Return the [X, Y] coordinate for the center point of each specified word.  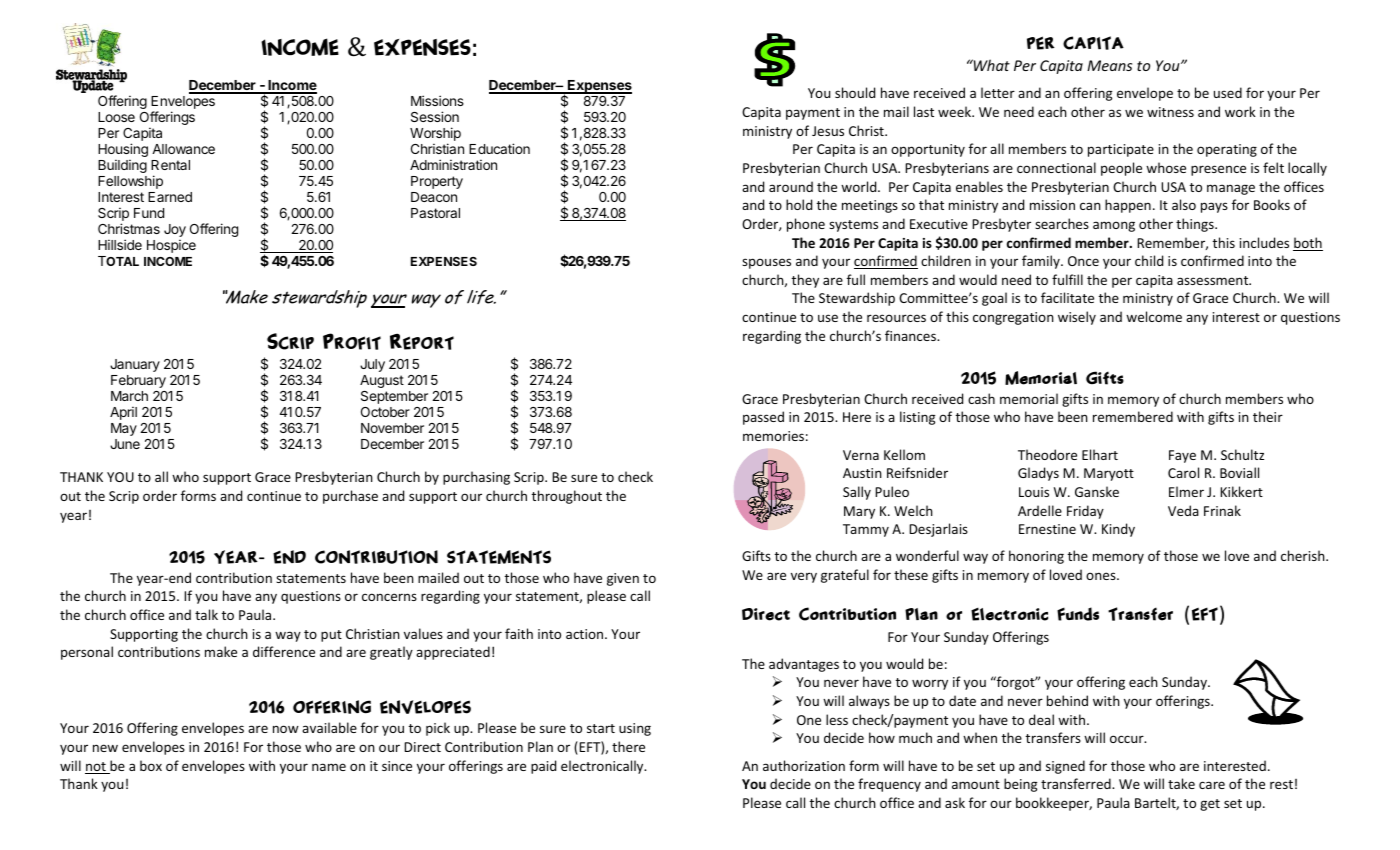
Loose [116, 117]
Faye [1182, 456]
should [855, 92]
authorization [804, 765]
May [124, 429]
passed [763, 418]
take [1181, 783]
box [151, 765]
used [1228, 92]
